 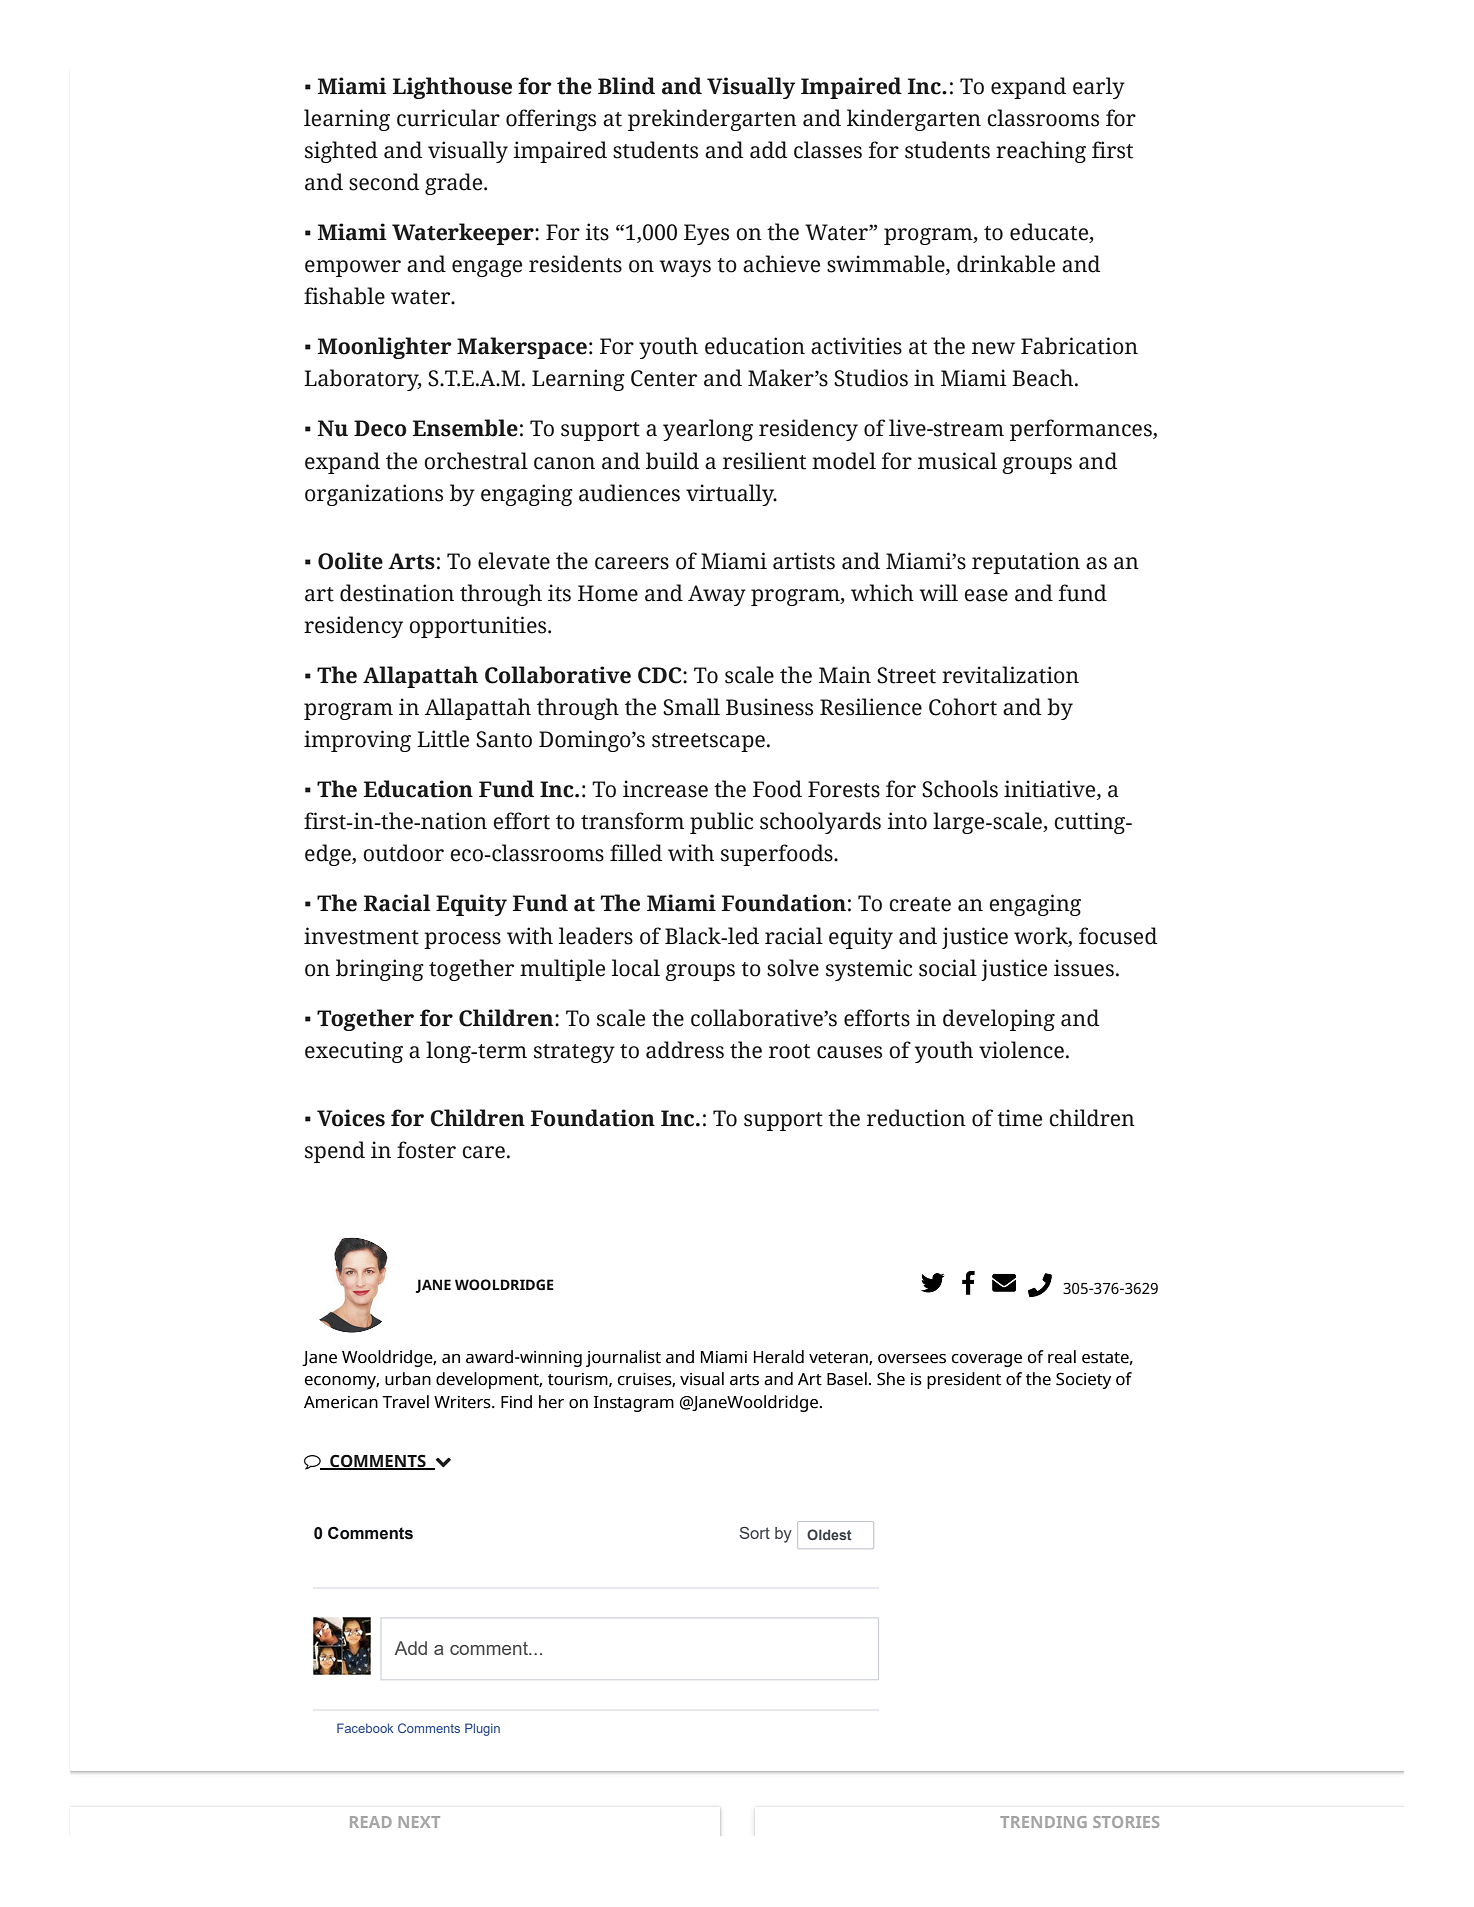 What do you see at coordinates (1084, 968) in the screenshot?
I see `issues` at bounding box center [1084, 968].
